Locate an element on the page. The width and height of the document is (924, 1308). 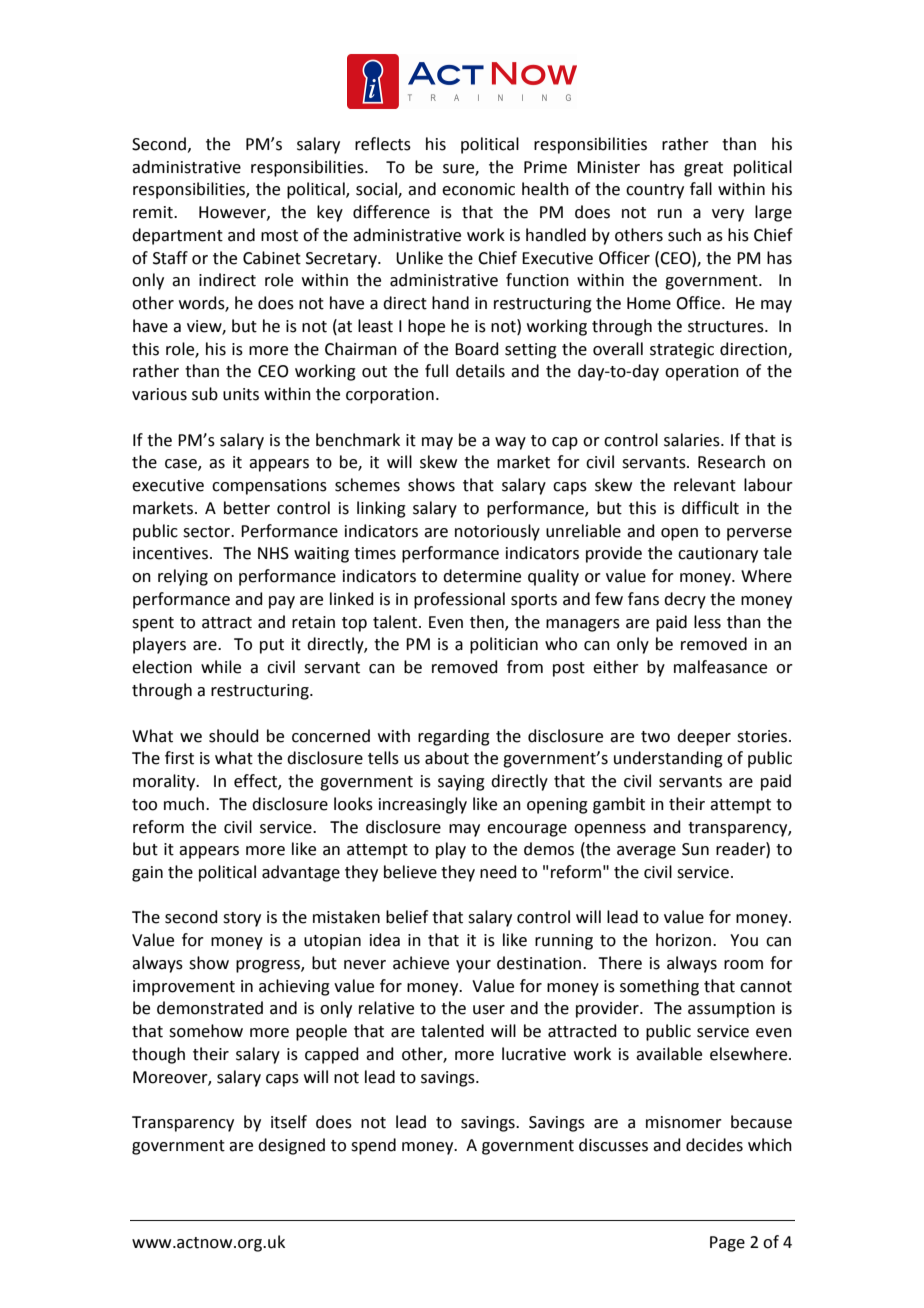
malfeasance is located at coordinates (720, 667).
